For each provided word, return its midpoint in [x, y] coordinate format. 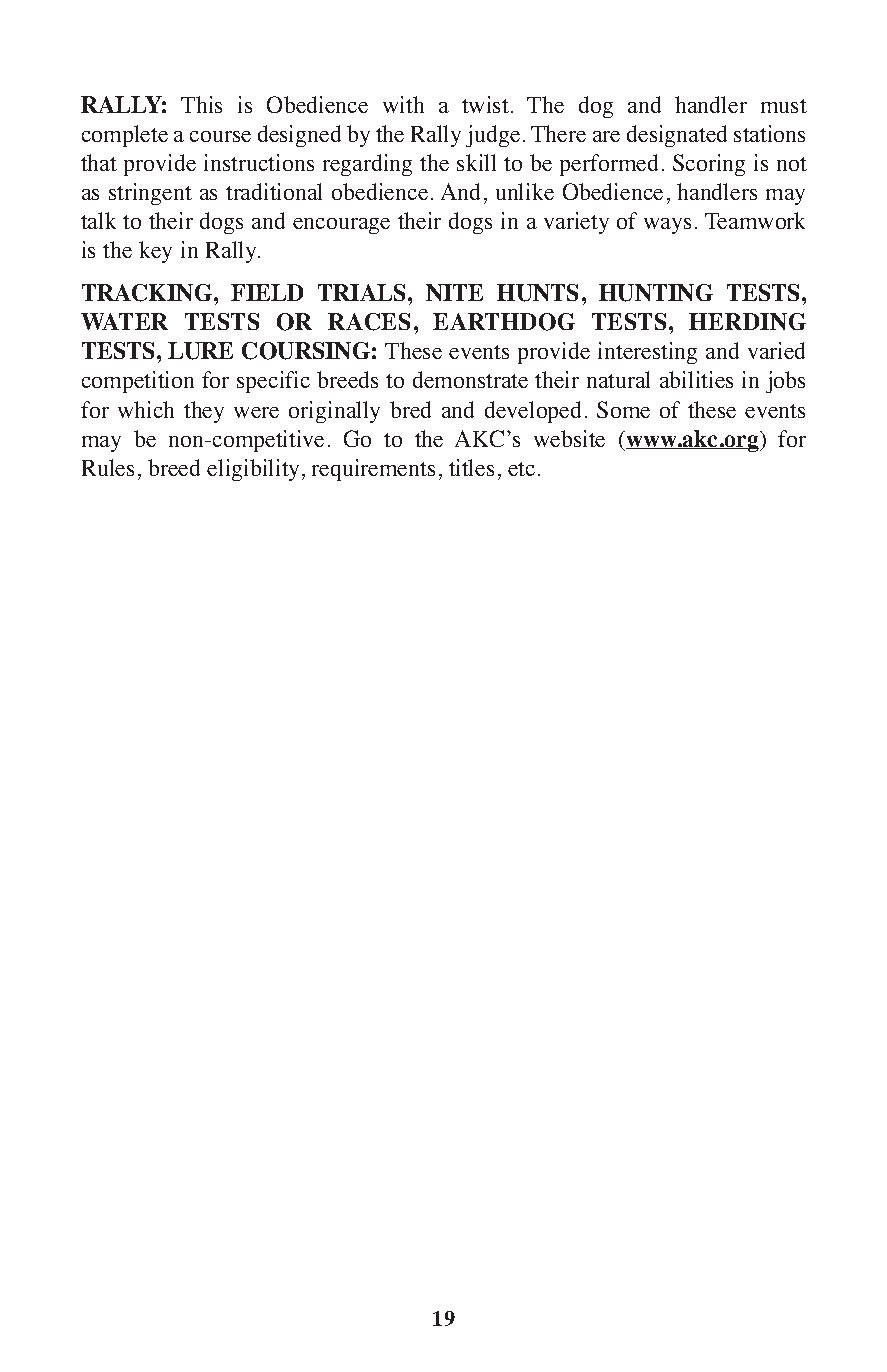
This [201, 104]
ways [667, 226]
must [784, 106]
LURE [200, 351]
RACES [369, 322]
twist [485, 104]
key [155, 252]
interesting [647, 353]
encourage [341, 226]
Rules [108, 467]
